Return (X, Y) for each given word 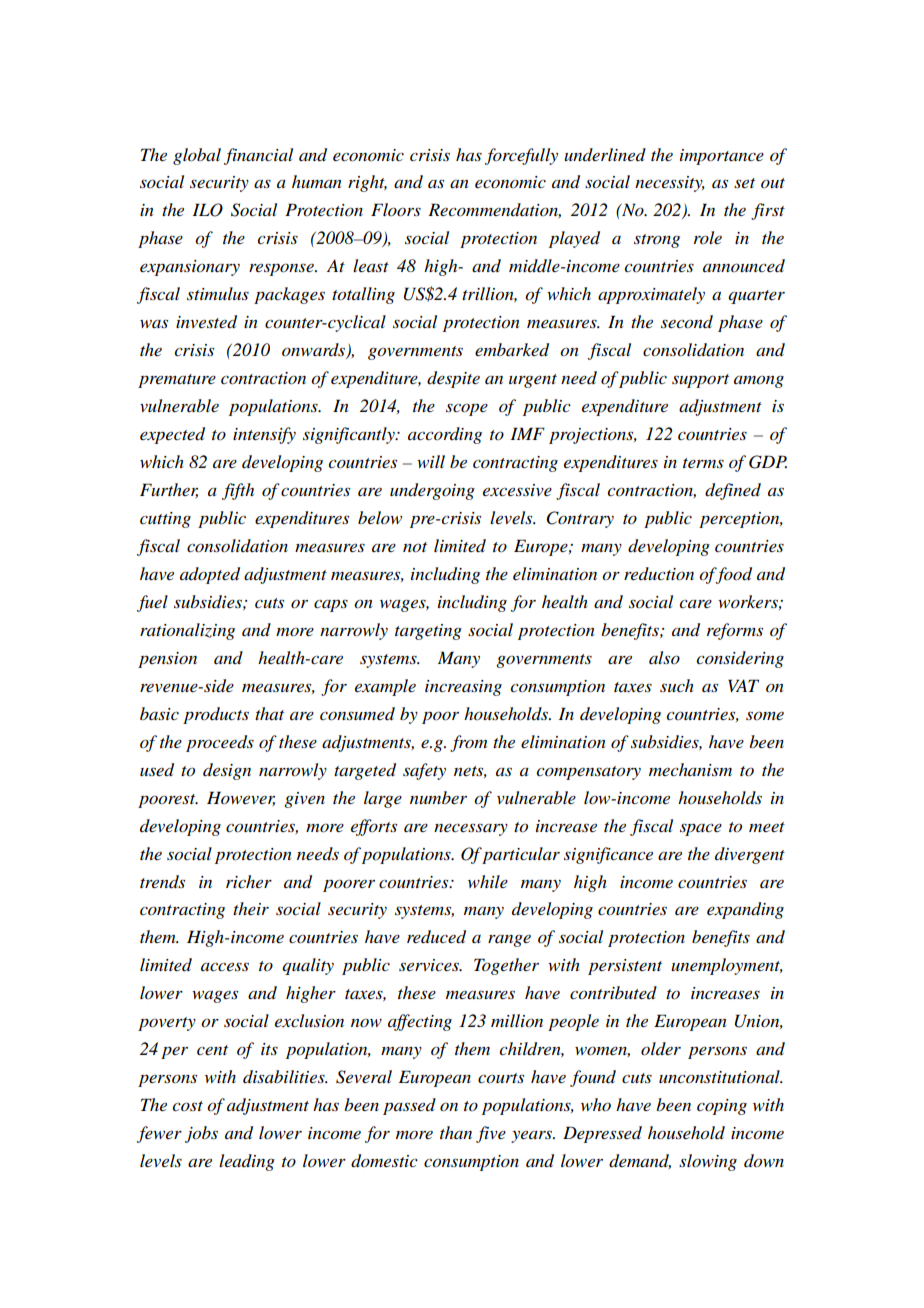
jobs (201, 1134)
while (488, 881)
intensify (264, 435)
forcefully (521, 156)
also (664, 657)
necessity (670, 184)
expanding (745, 910)
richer (249, 881)
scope (467, 410)
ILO (207, 210)
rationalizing (187, 631)
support (700, 381)
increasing (463, 688)
